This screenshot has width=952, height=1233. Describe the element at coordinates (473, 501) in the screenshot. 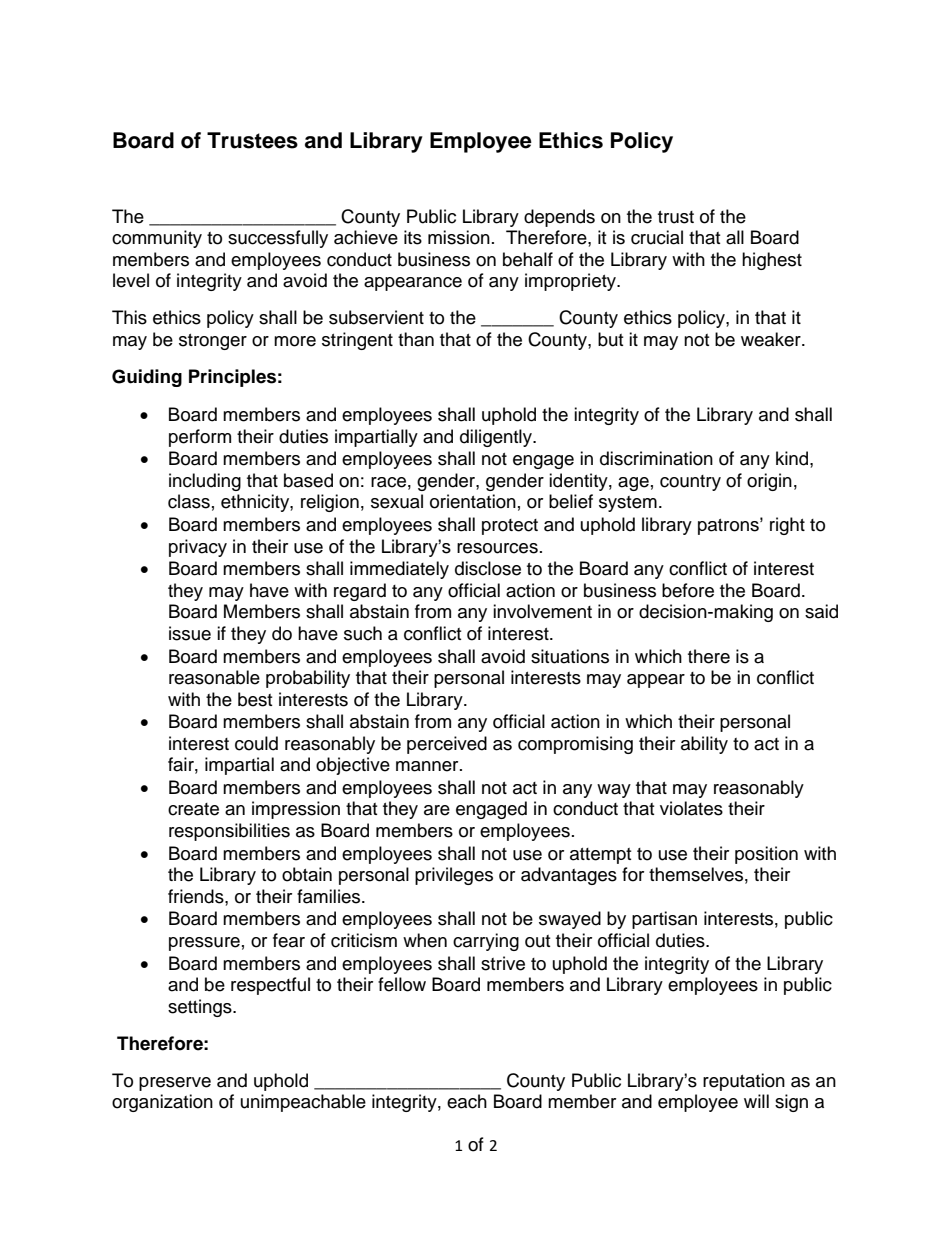

I see `orientation` at that location.
